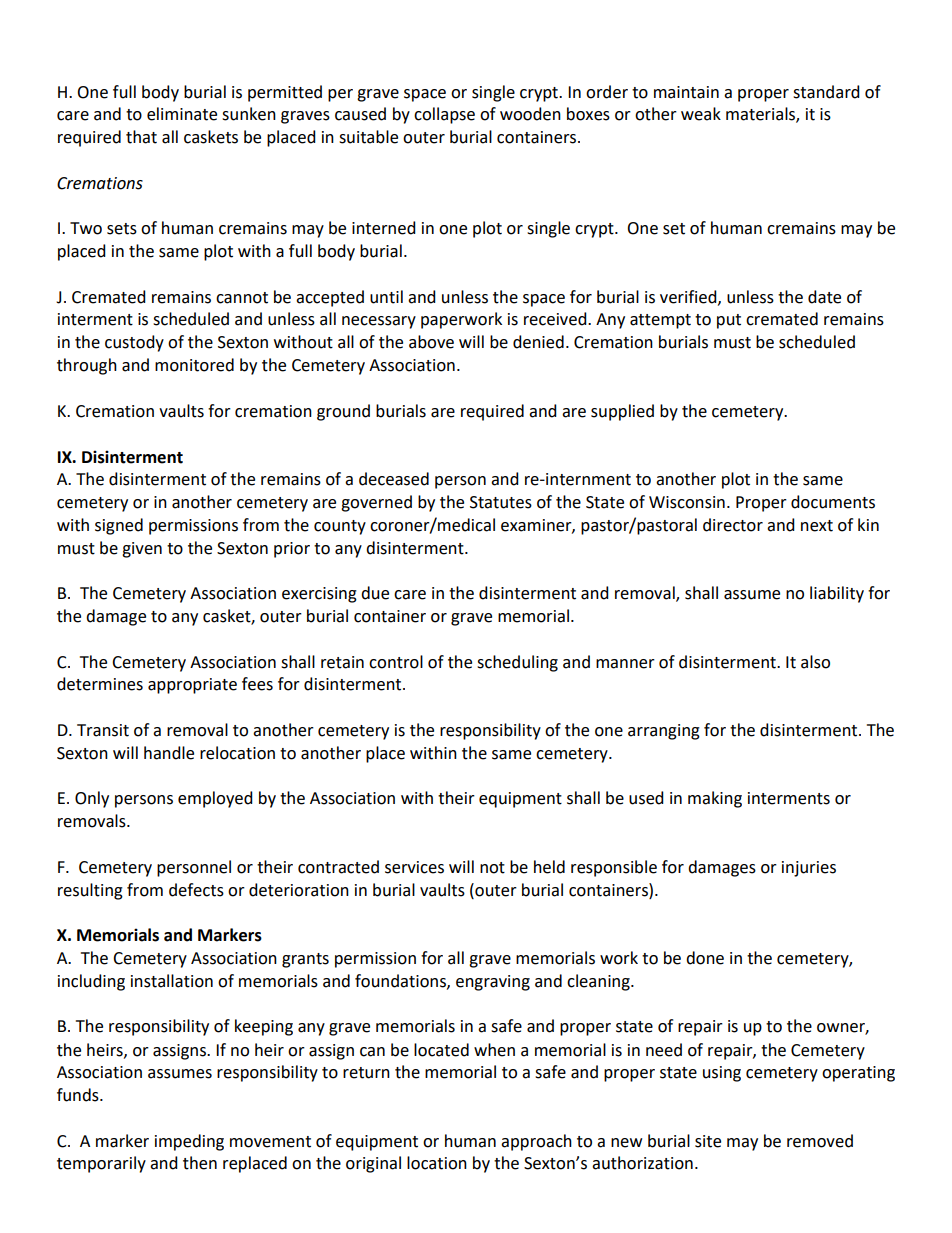 This screenshot has height=1233, width=952. Describe the element at coordinates (182, 114) in the screenshot. I see `eliminate` at that location.
